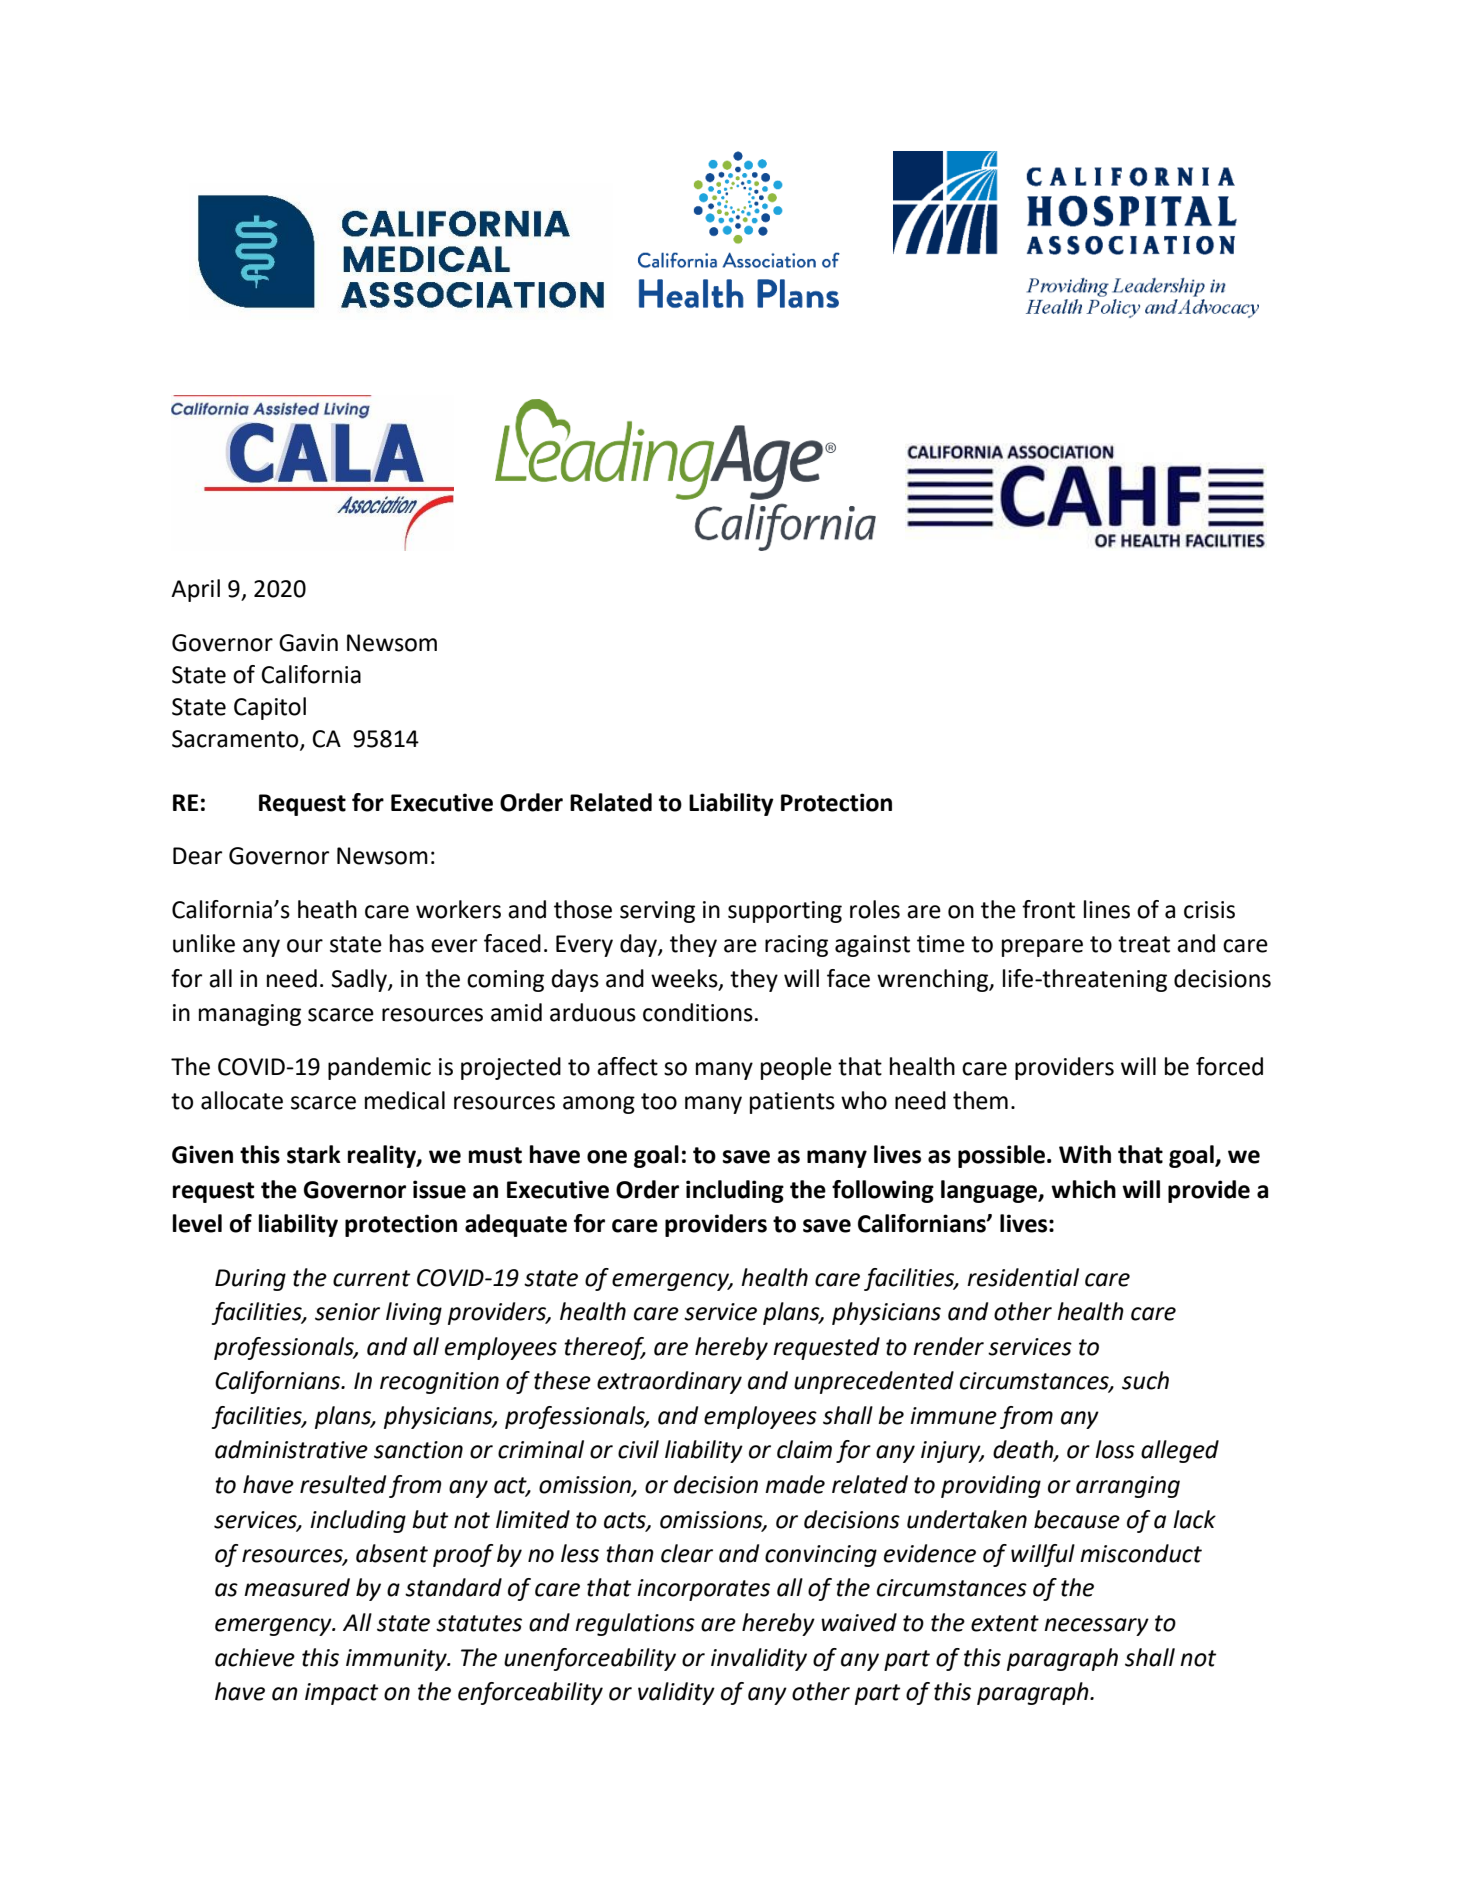 Image resolution: width=1458 pixels, height=1887 pixels. I want to click on With, so click(1085, 1154).
